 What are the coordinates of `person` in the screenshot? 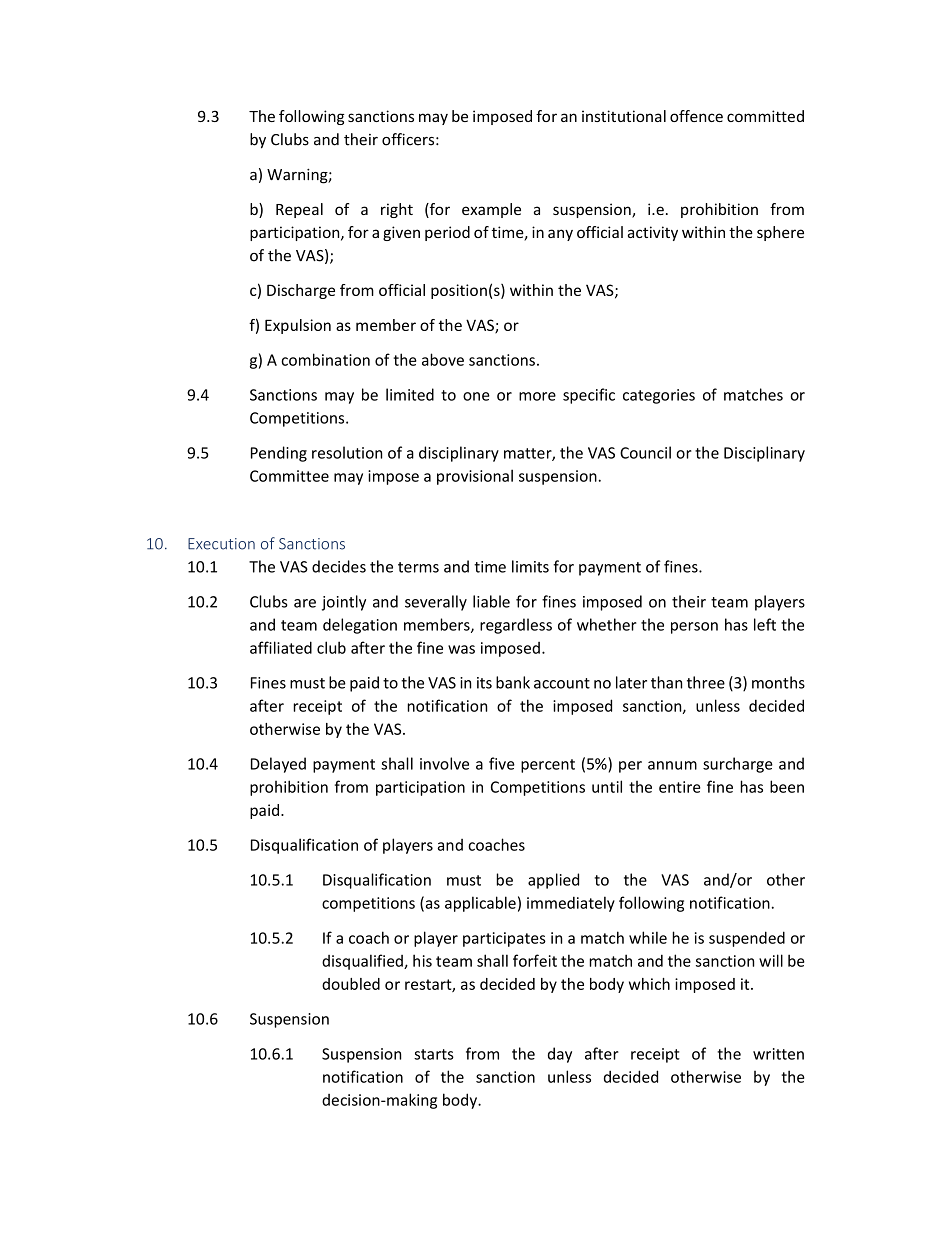 It's located at (694, 628).
